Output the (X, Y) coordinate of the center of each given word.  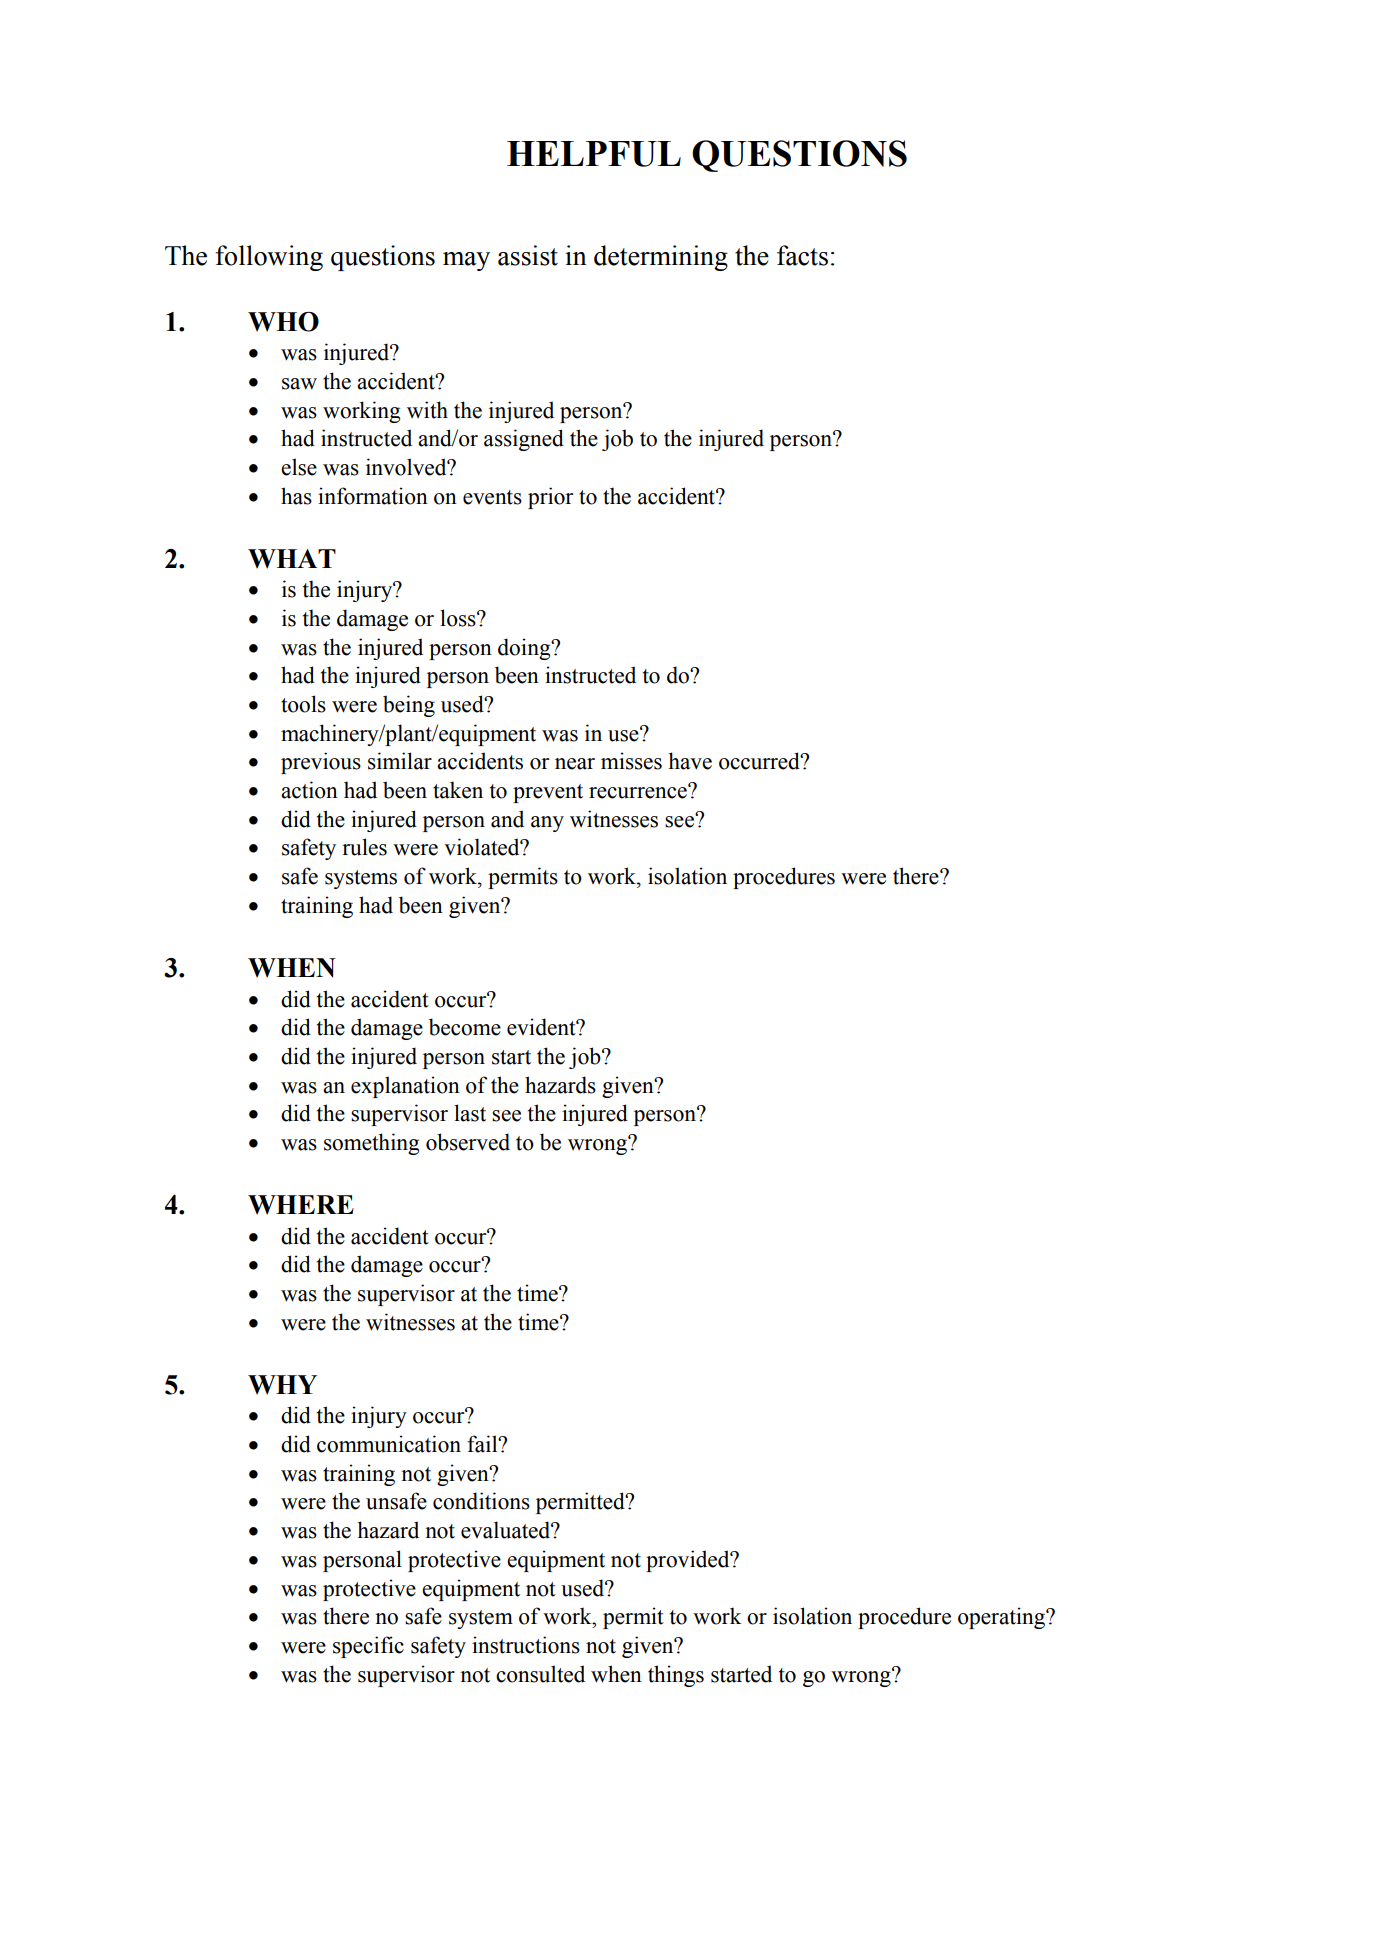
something (371, 1144)
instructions (526, 1645)
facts (802, 255)
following (269, 258)
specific (368, 1647)
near (575, 764)
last (470, 1113)
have (690, 761)
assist (528, 255)
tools (303, 704)
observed (468, 1142)
